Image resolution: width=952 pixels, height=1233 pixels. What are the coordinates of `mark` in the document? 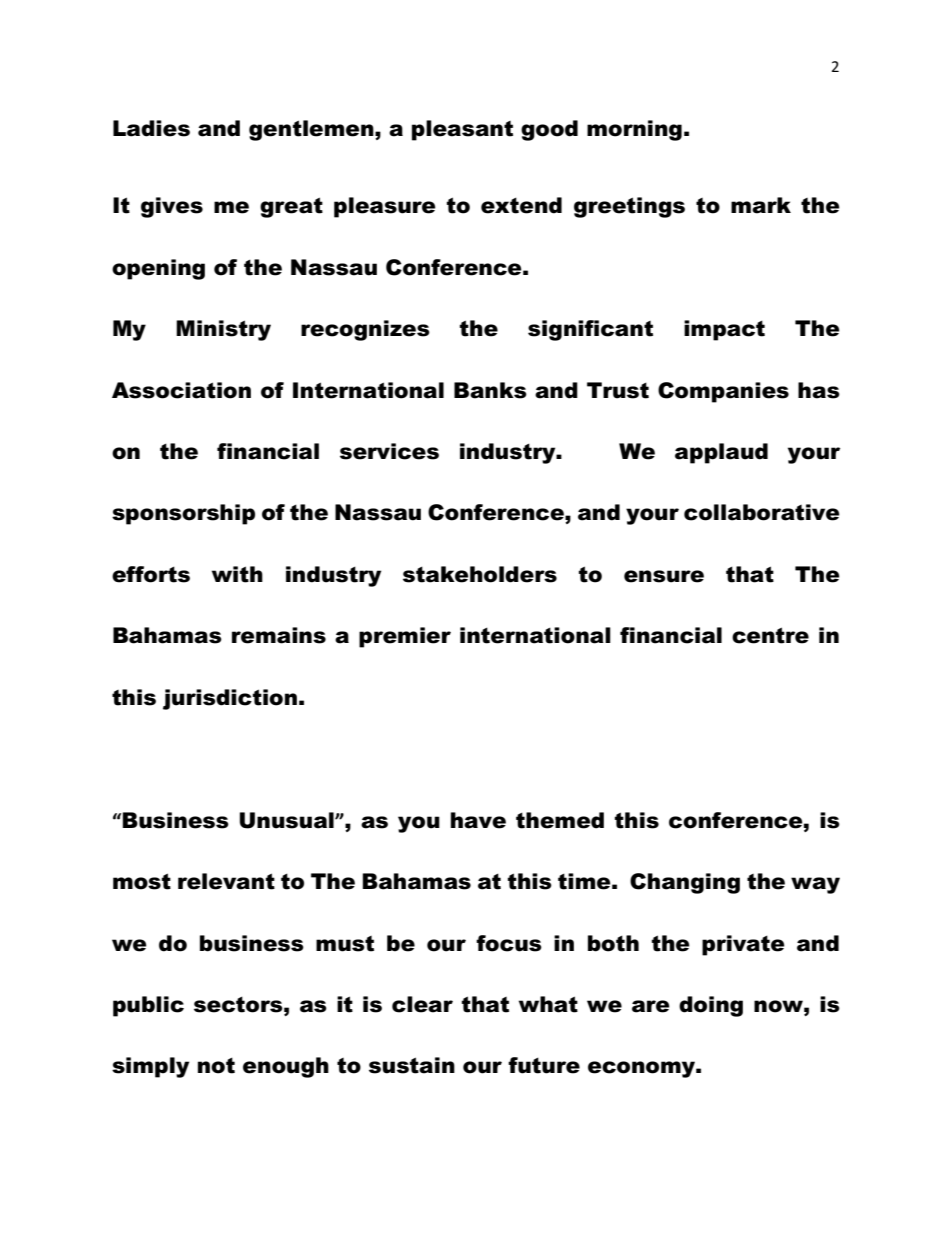 It's located at (761, 205).
